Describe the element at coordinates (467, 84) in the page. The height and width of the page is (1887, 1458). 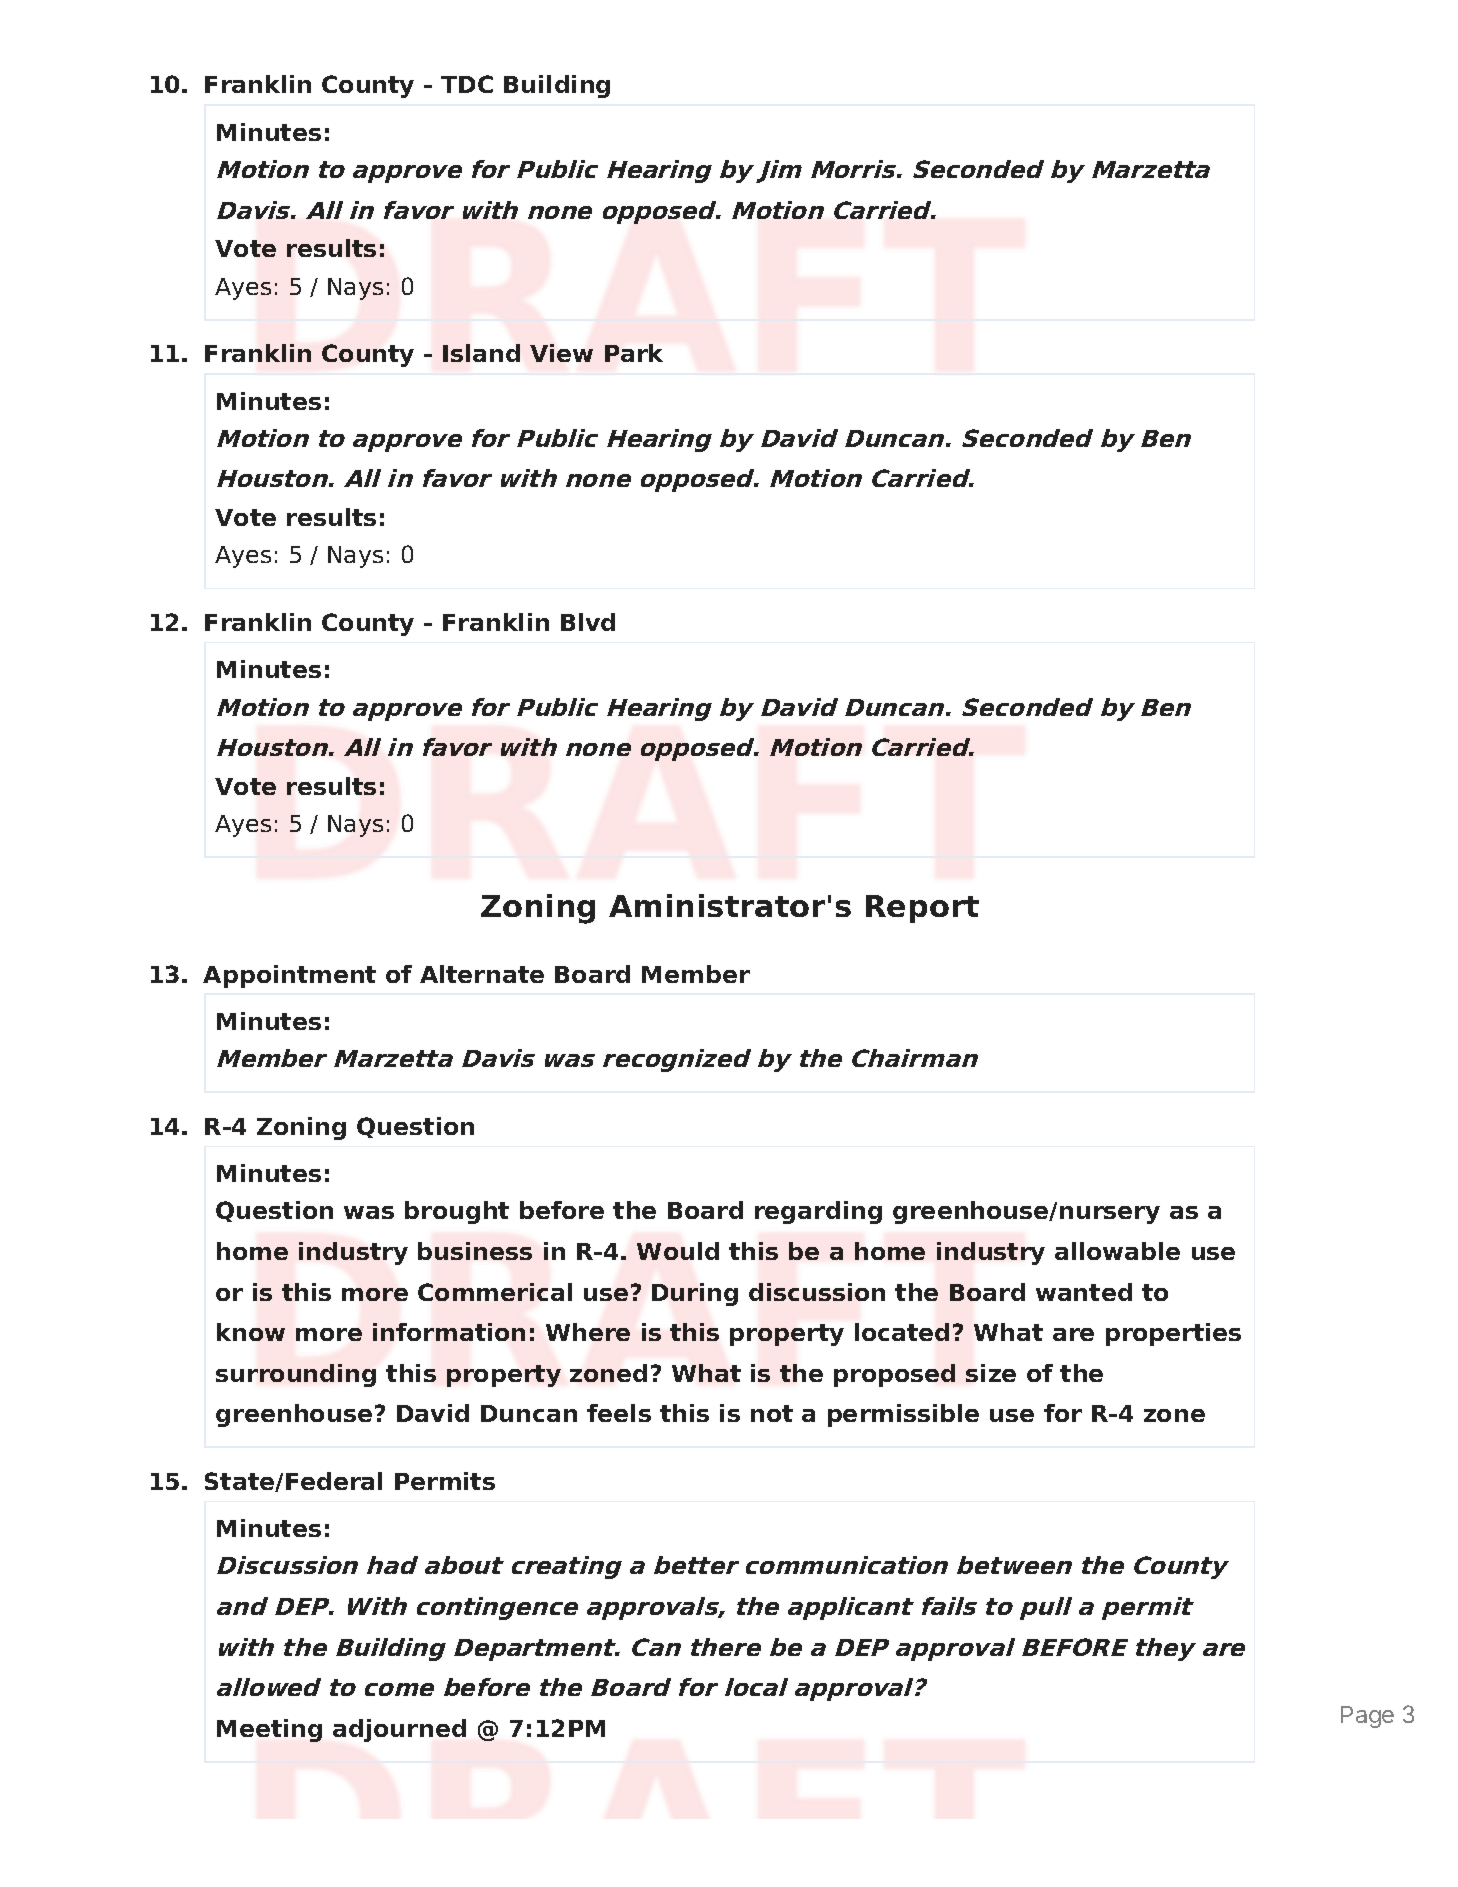
I see `TDC` at that location.
